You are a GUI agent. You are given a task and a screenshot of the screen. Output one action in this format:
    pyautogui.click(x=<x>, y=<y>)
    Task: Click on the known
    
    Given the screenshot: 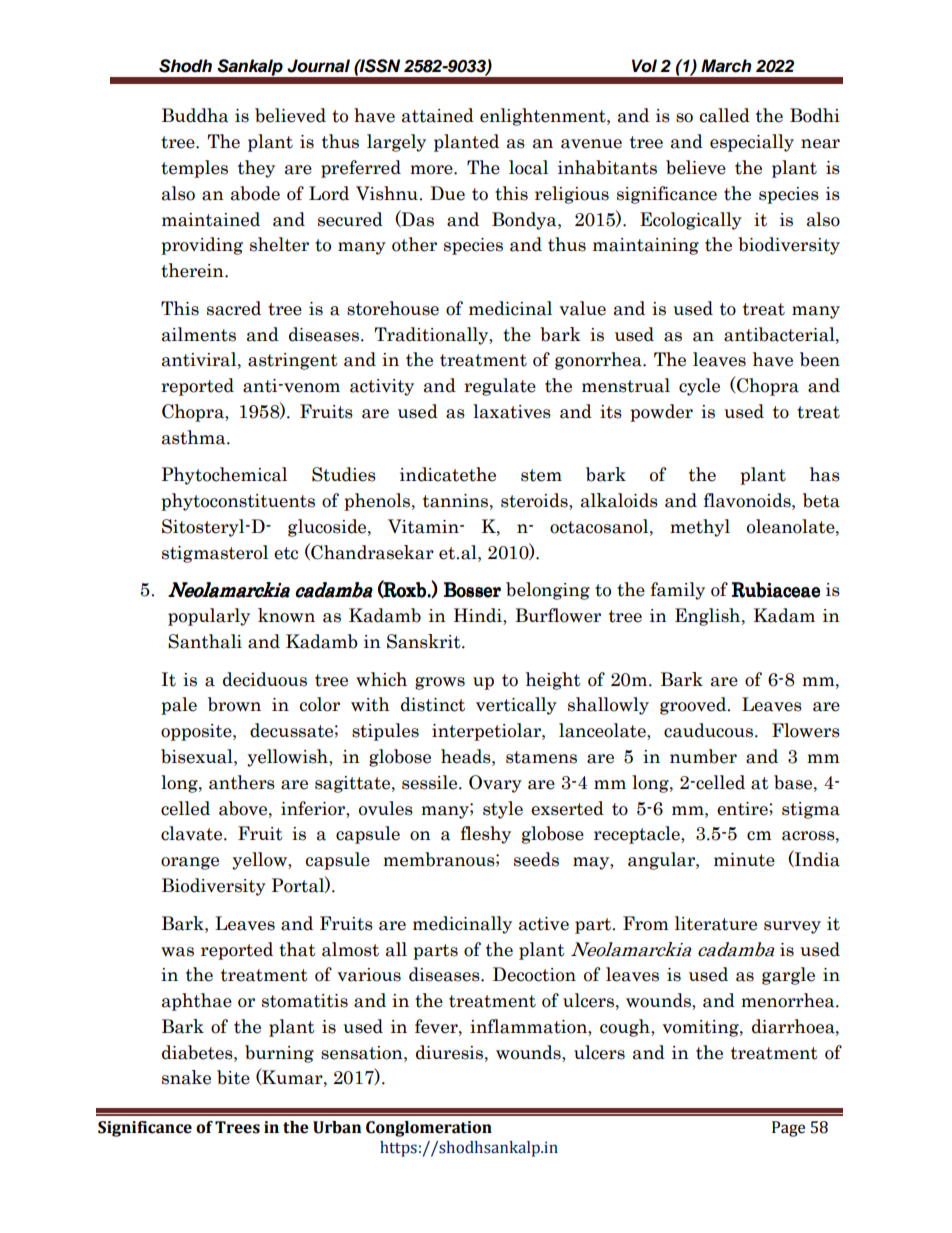 What is the action you would take?
    pyautogui.click(x=286, y=615)
